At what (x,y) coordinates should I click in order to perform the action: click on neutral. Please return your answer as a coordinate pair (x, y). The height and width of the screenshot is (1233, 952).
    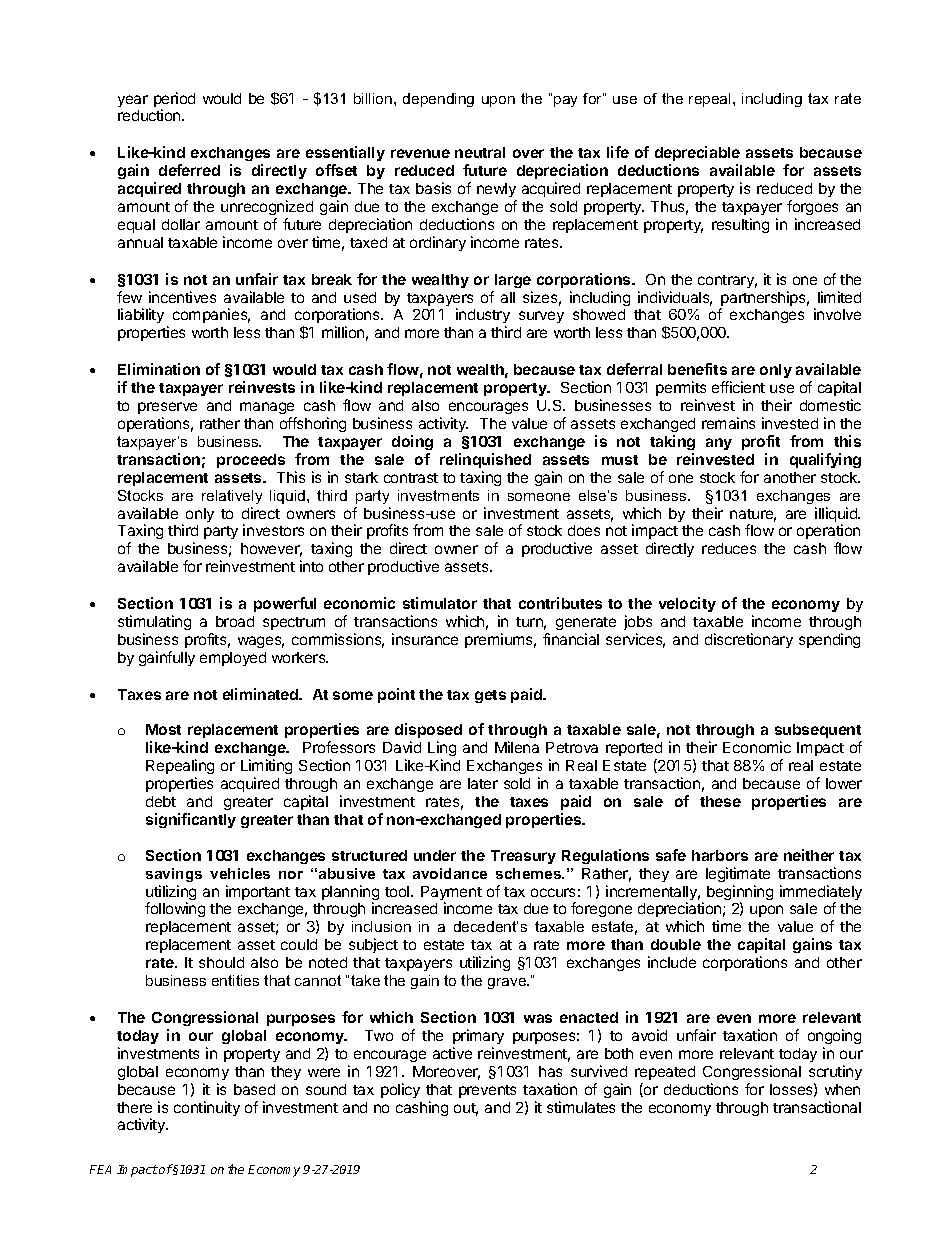
    Looking at the image, I should click on (480, 152).
